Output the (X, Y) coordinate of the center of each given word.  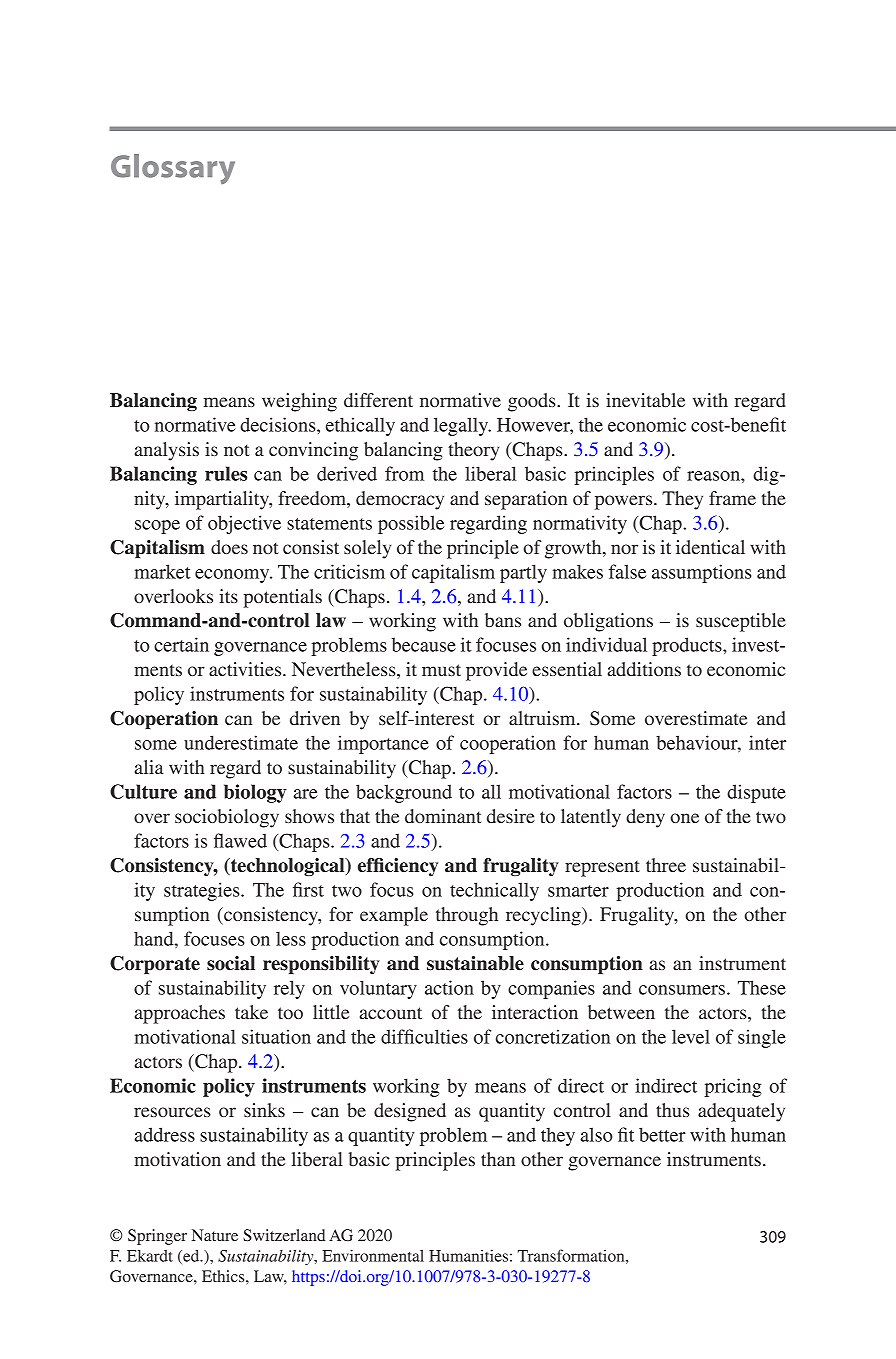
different (378, 400)
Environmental (373, 1255)
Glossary (173, 169)
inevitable (645, 400)
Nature (215, 1235)
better (662, 1134)
